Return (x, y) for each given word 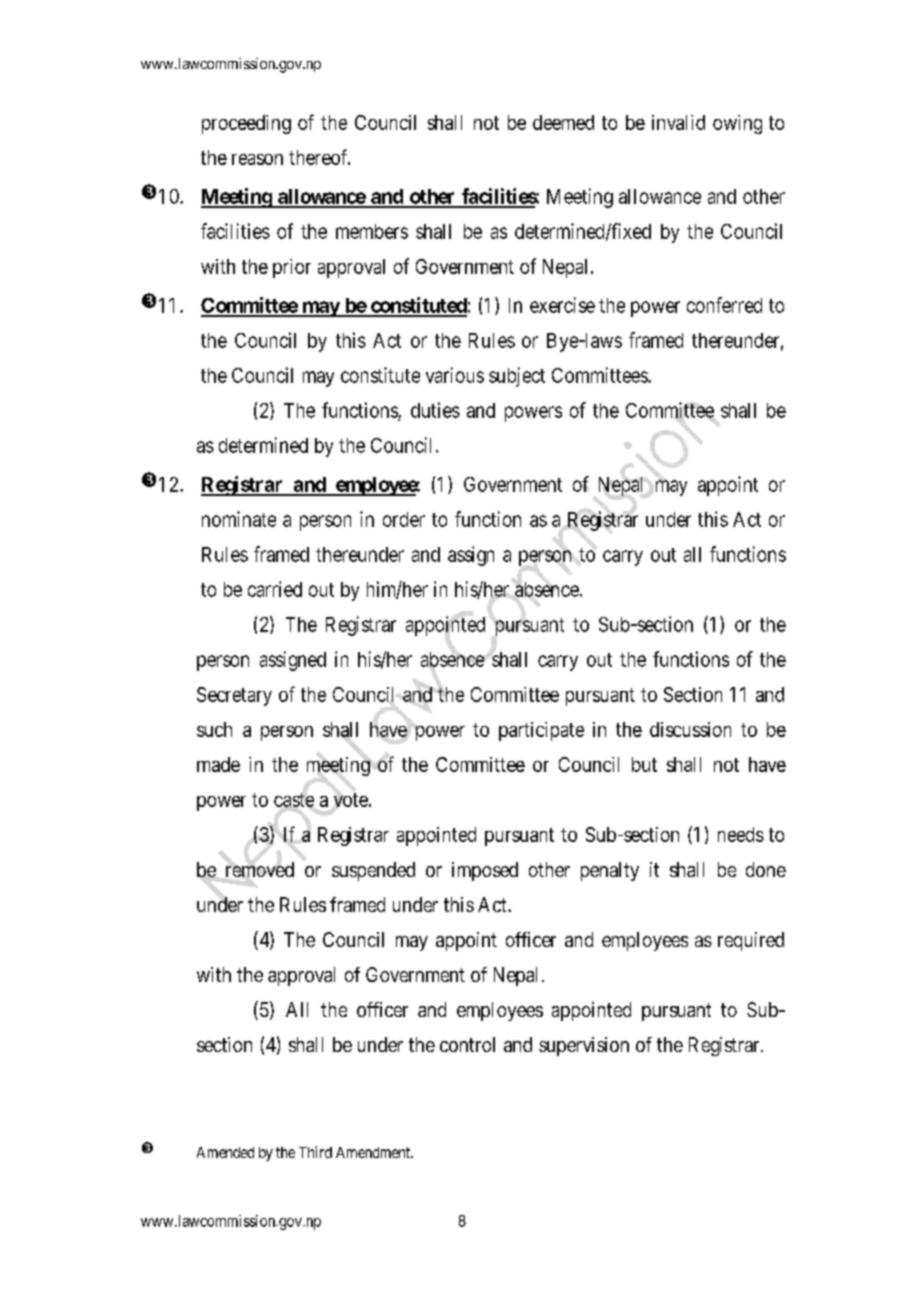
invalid (678, 122)
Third (315, 1152)
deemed (563, 122)
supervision (584, 1046)
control (467, 1044)
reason (257, 159)
